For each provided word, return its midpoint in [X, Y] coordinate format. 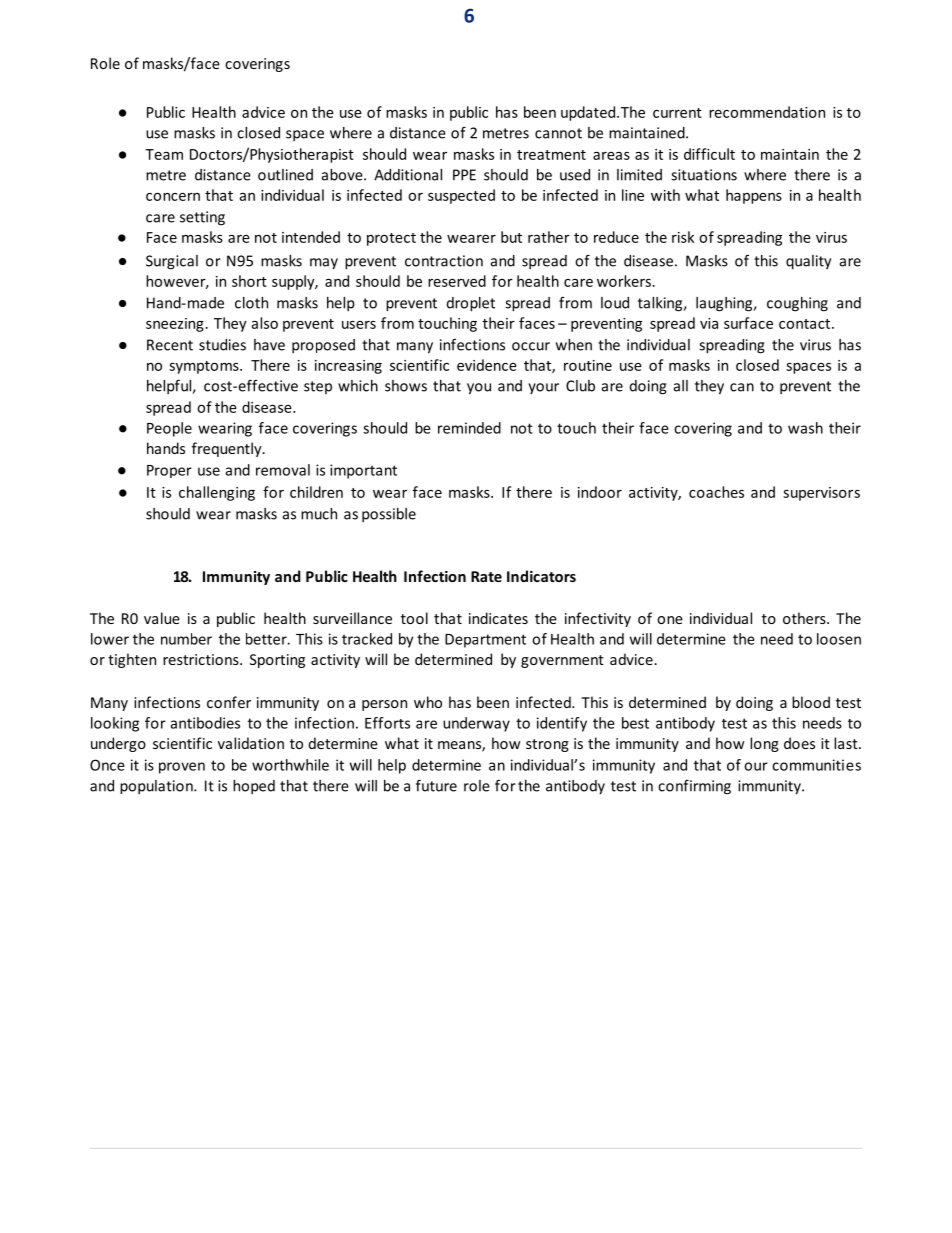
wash [805, 428]
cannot [558, 133]
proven [182, 768]
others [805, 618]
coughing [797, 304]
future [436, 785]
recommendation [767, 112]
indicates [498, 618]
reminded [469, 428]
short [249, 281]
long [764, 744]
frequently [228, 449]
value [162, 618]
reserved [457, 281]
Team [164, 154]
